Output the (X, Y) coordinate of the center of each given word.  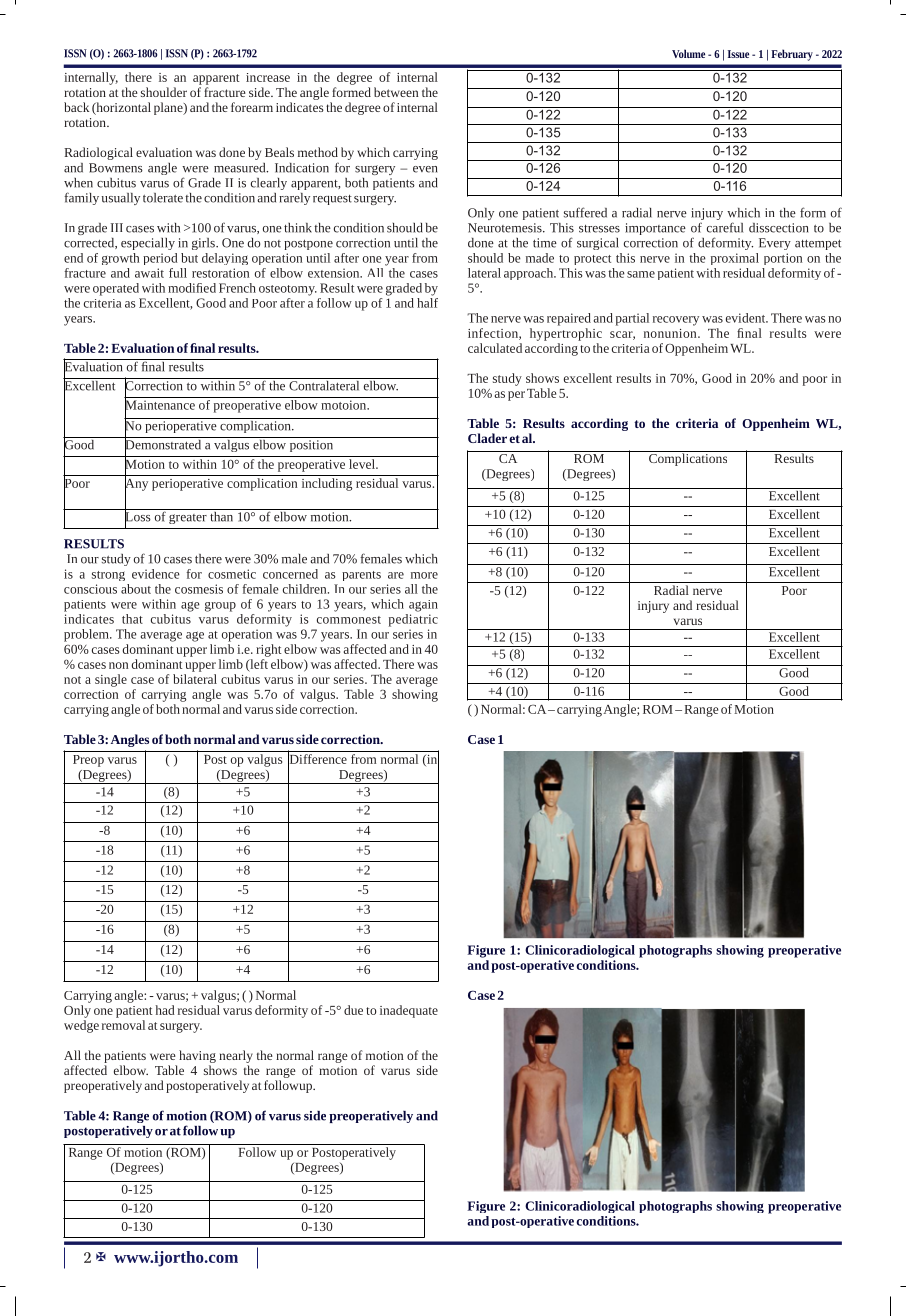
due (353, 1010)
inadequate (409, 1011)
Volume (688, 53)
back (76, 107)
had (165, 1010)
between (396, 92)
